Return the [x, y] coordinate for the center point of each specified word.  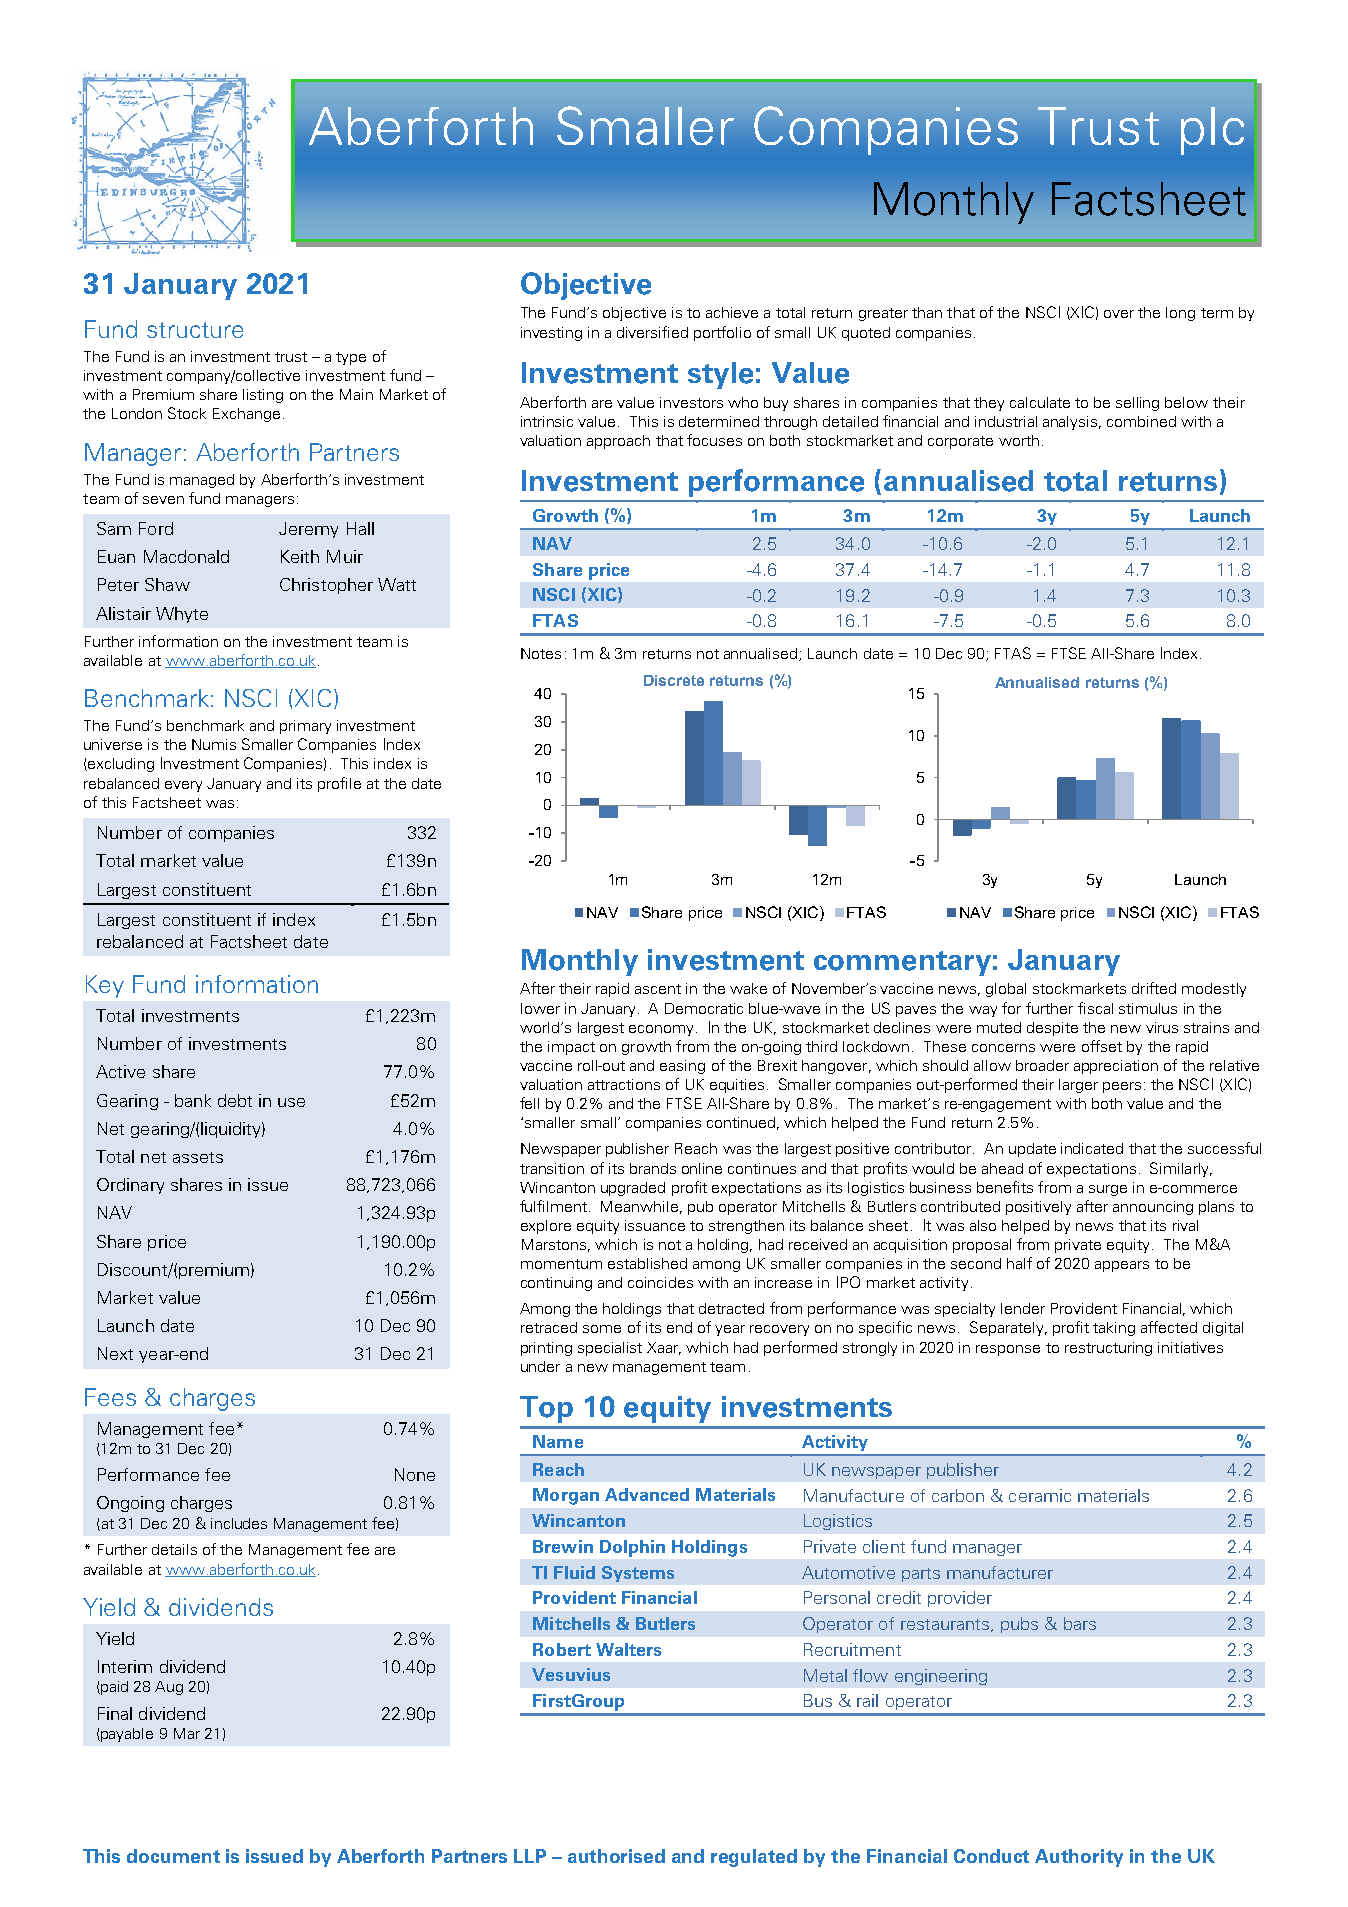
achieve [732, 312]
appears [1122, 1266]
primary [305, 727]
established [647, 1263]
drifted [1154, 988]
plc [1212, 131]
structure [195, 330]
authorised [616, 1856]
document [173, 1856]
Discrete [674, 680]
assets [198, 1157]
